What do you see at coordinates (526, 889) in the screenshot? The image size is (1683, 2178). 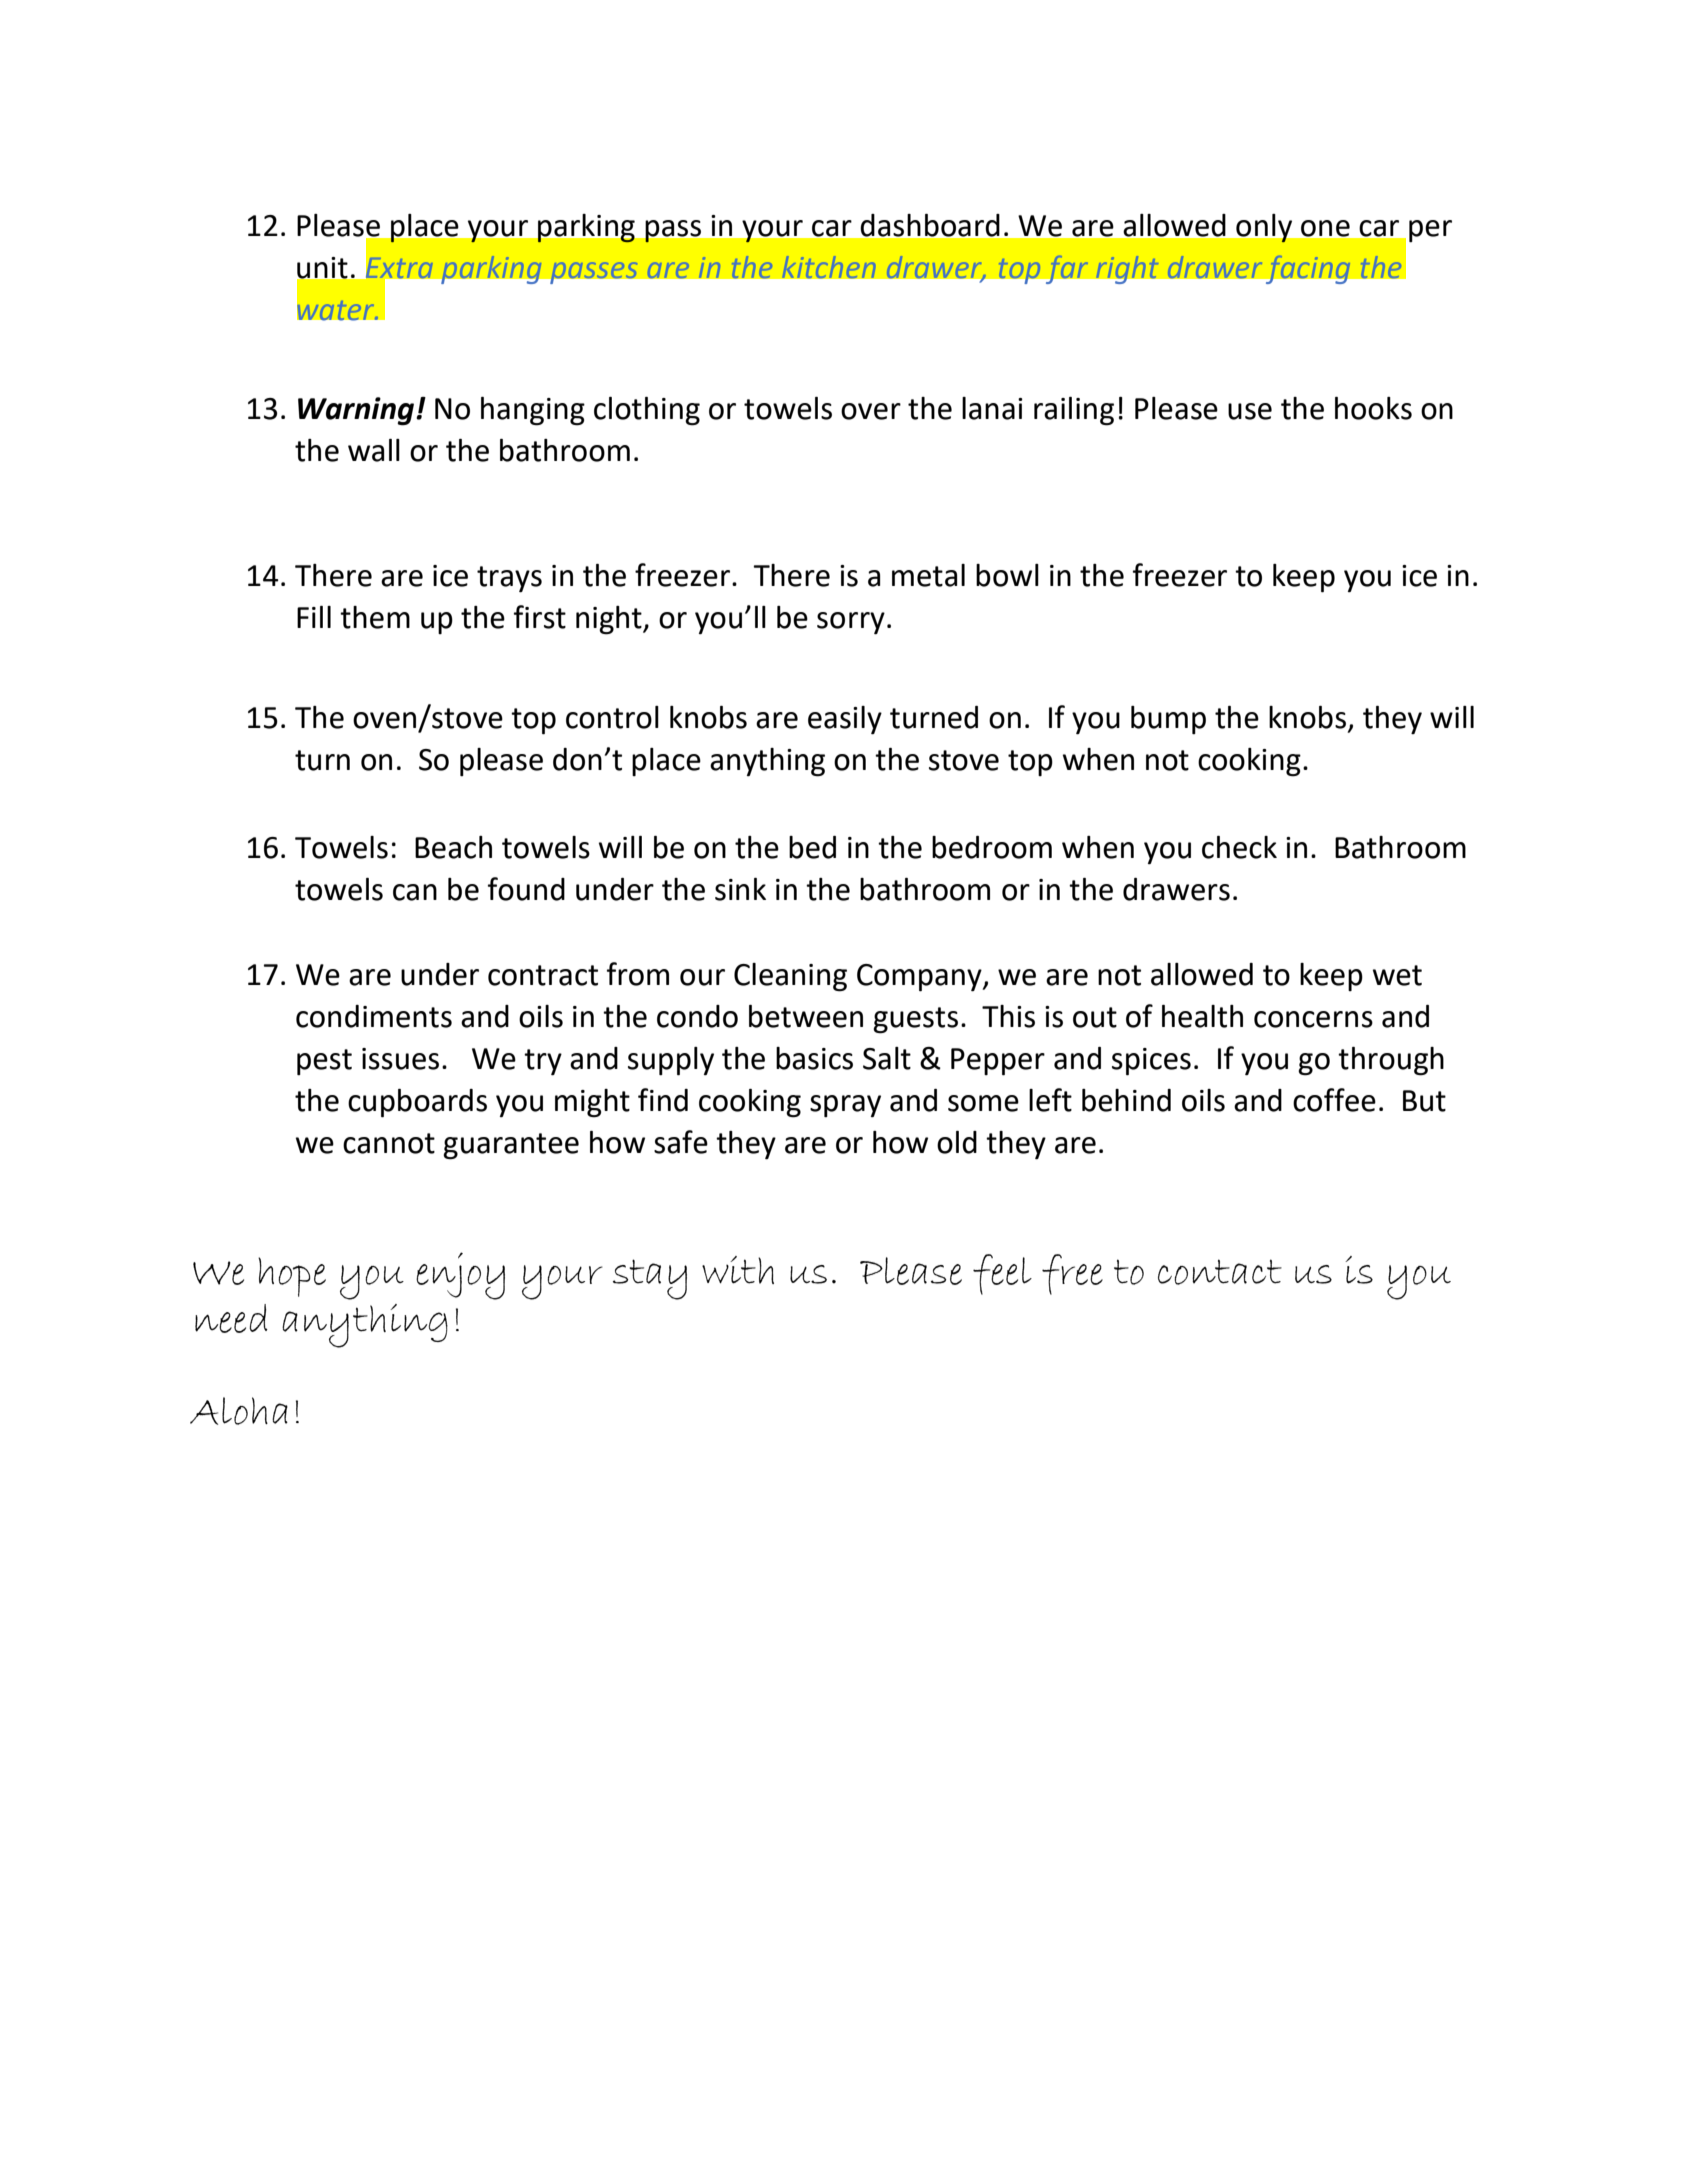 I see `found` at bounding box center [526, 889].
